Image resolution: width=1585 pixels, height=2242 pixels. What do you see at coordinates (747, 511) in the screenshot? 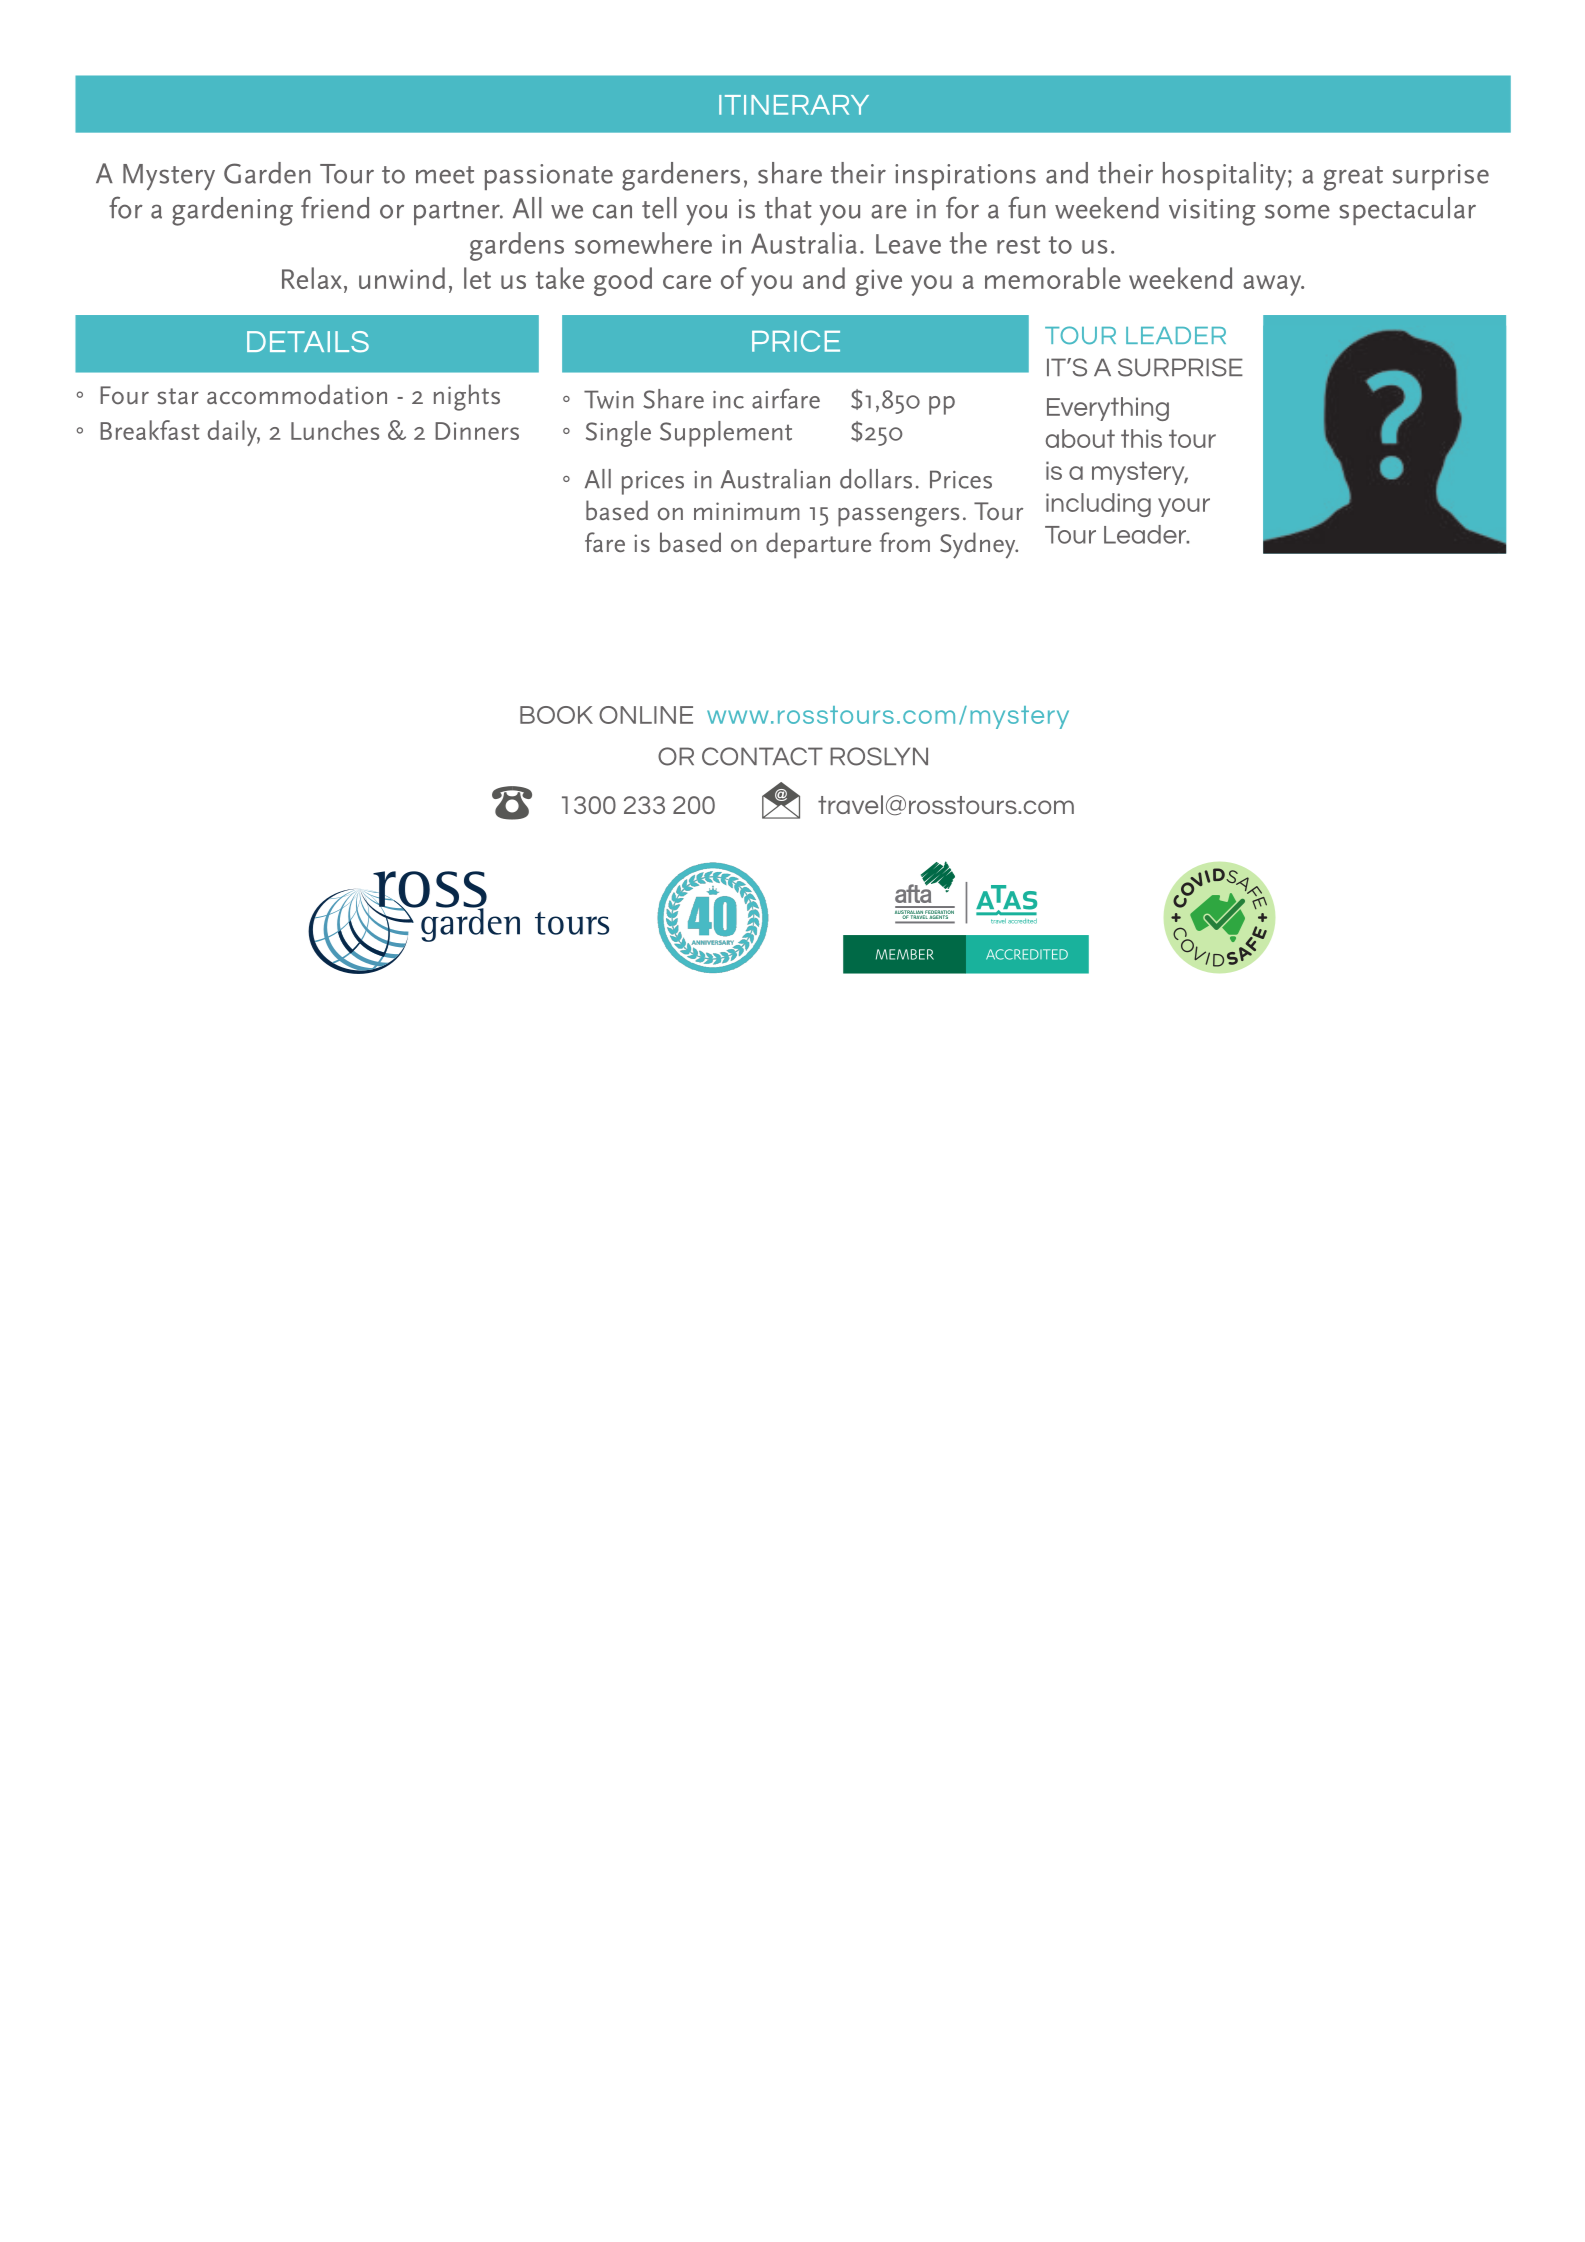
I see `minimum` at bounding box center [747, 511].
